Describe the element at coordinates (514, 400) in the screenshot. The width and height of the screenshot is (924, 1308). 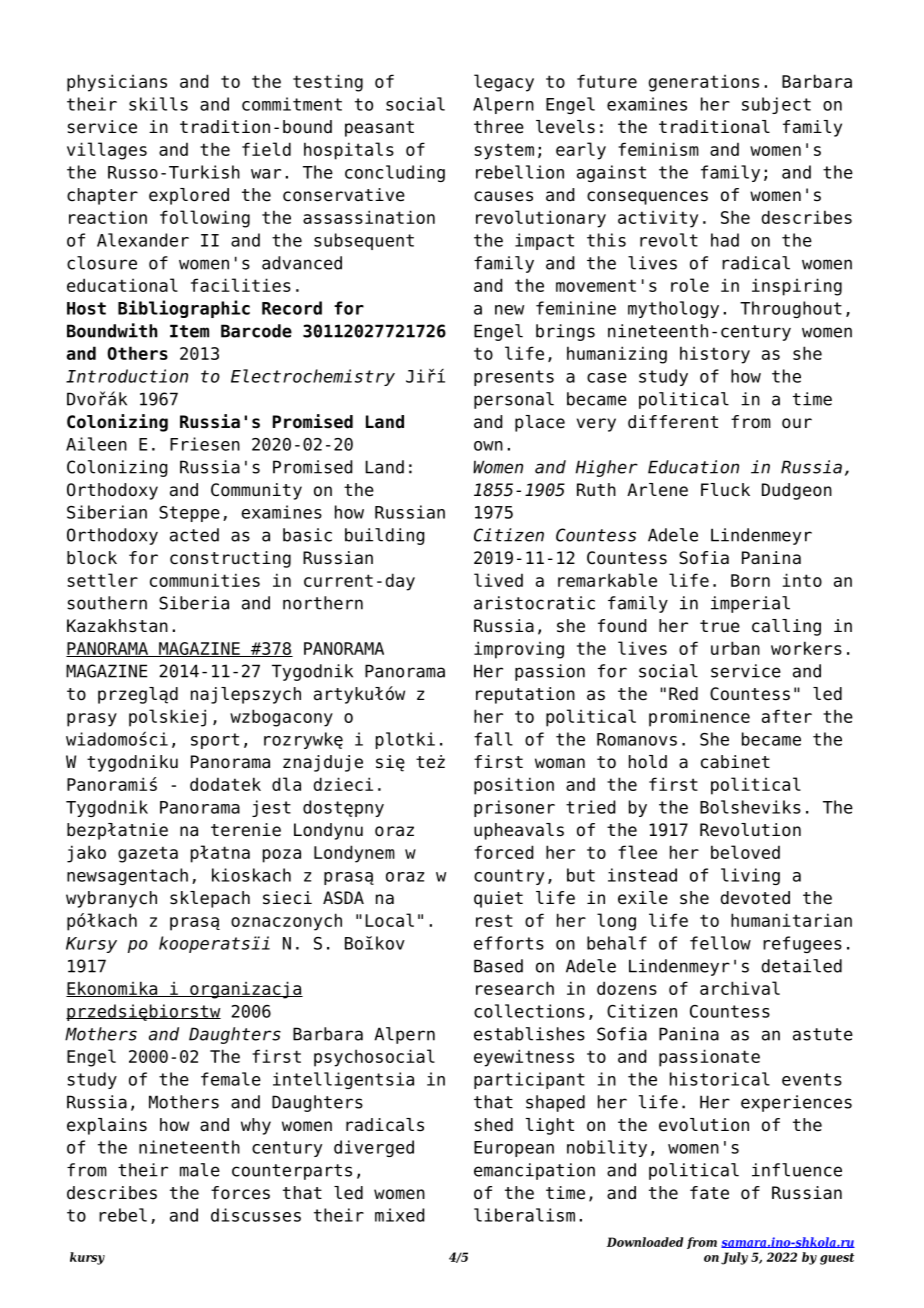
I see `personal` at that location.
